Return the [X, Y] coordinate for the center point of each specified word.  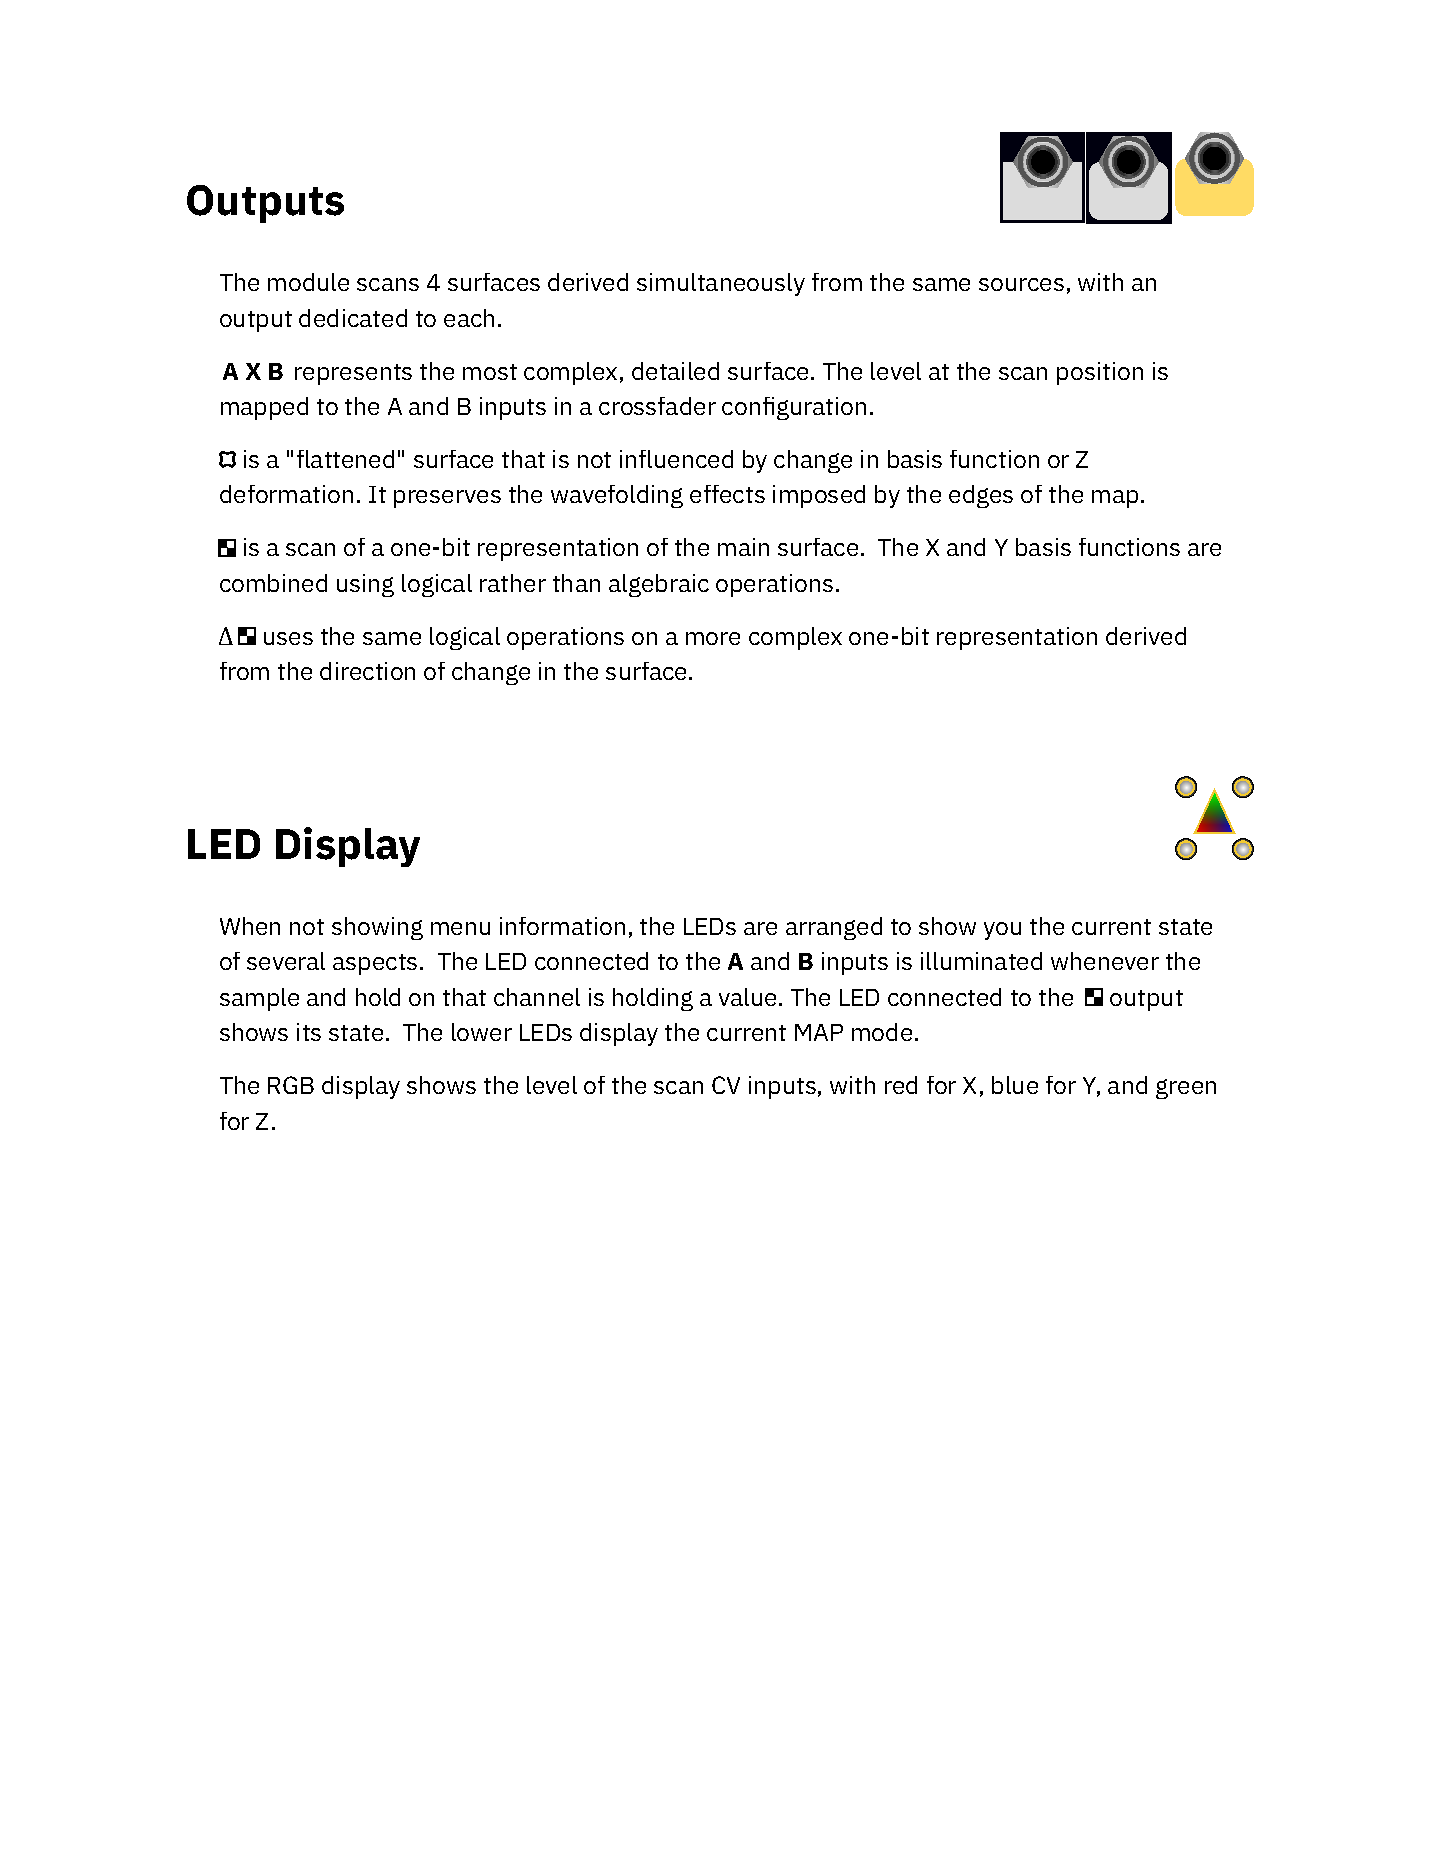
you [1002, 931]
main [743, 547]
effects [727, 494]
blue [1015, 1085]
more [713, 638]
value [747, 997]
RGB [291, 1085]
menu [460, 928]
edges [981, 496]
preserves [447, 499]
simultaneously [721, 284]
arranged [834, 928]
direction [367, 671]
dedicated [353, 318]
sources [1021, 284]
